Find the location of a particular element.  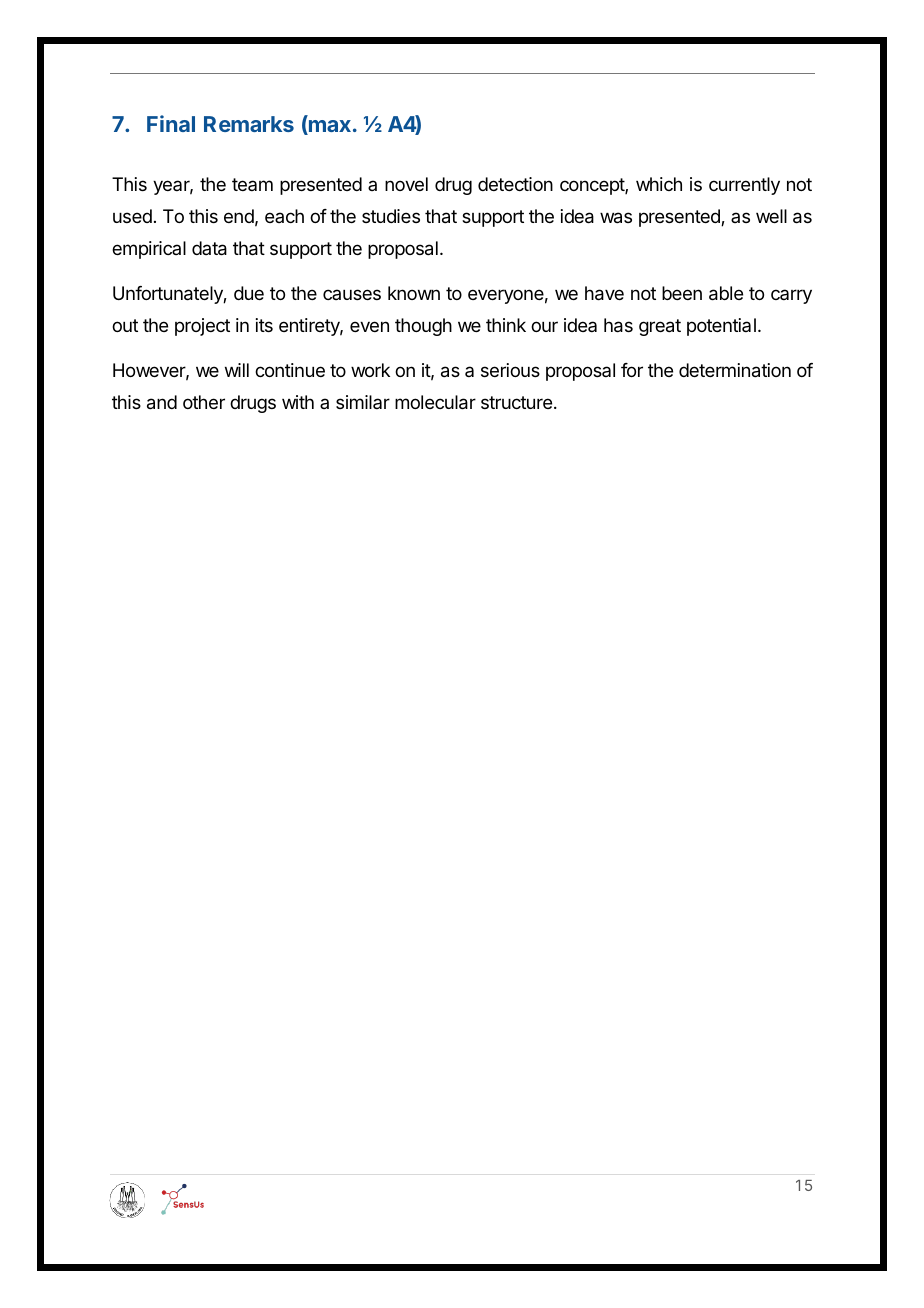

other is located at coordinates (204, 402).
